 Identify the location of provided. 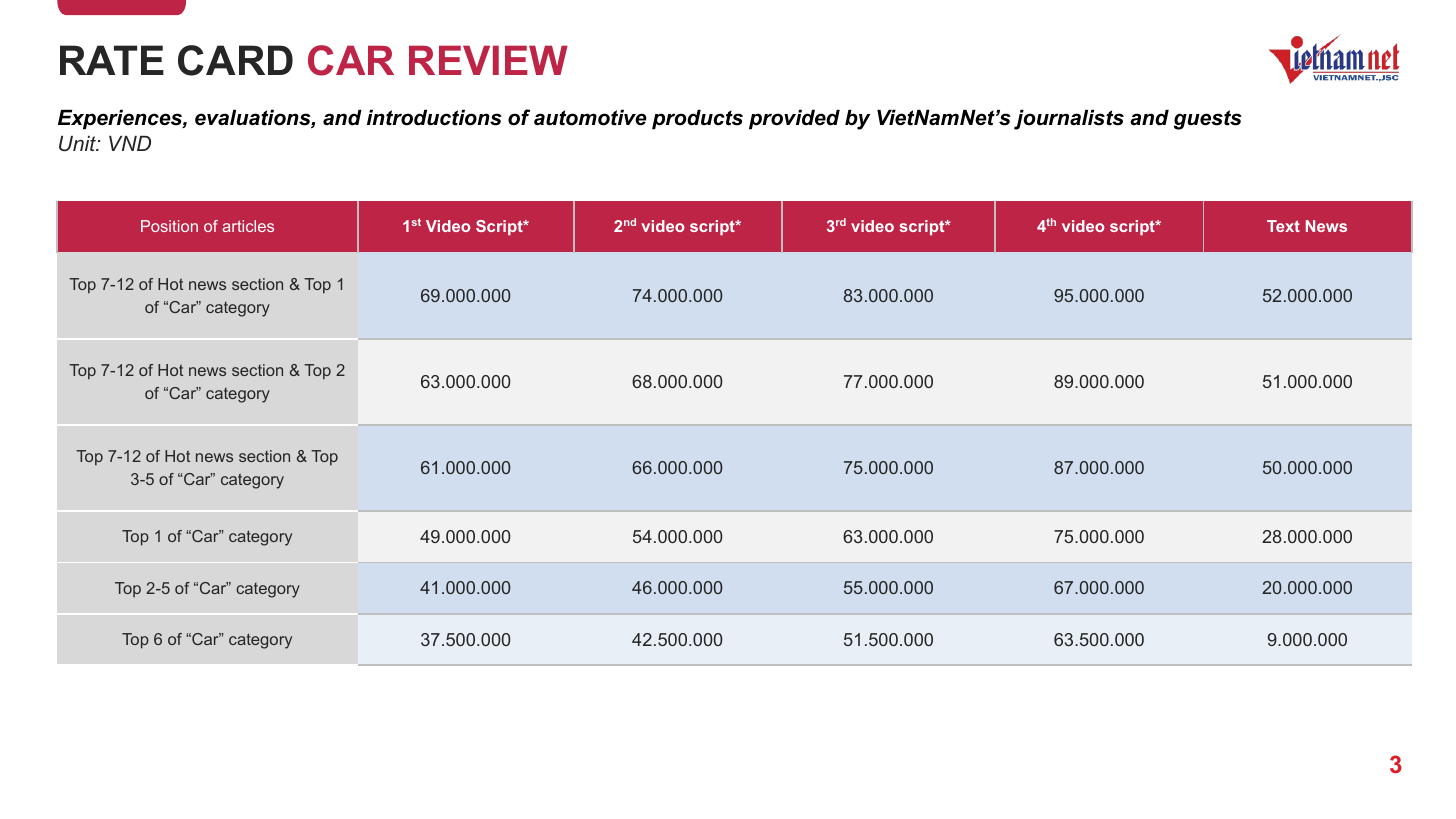
(794, 119).
